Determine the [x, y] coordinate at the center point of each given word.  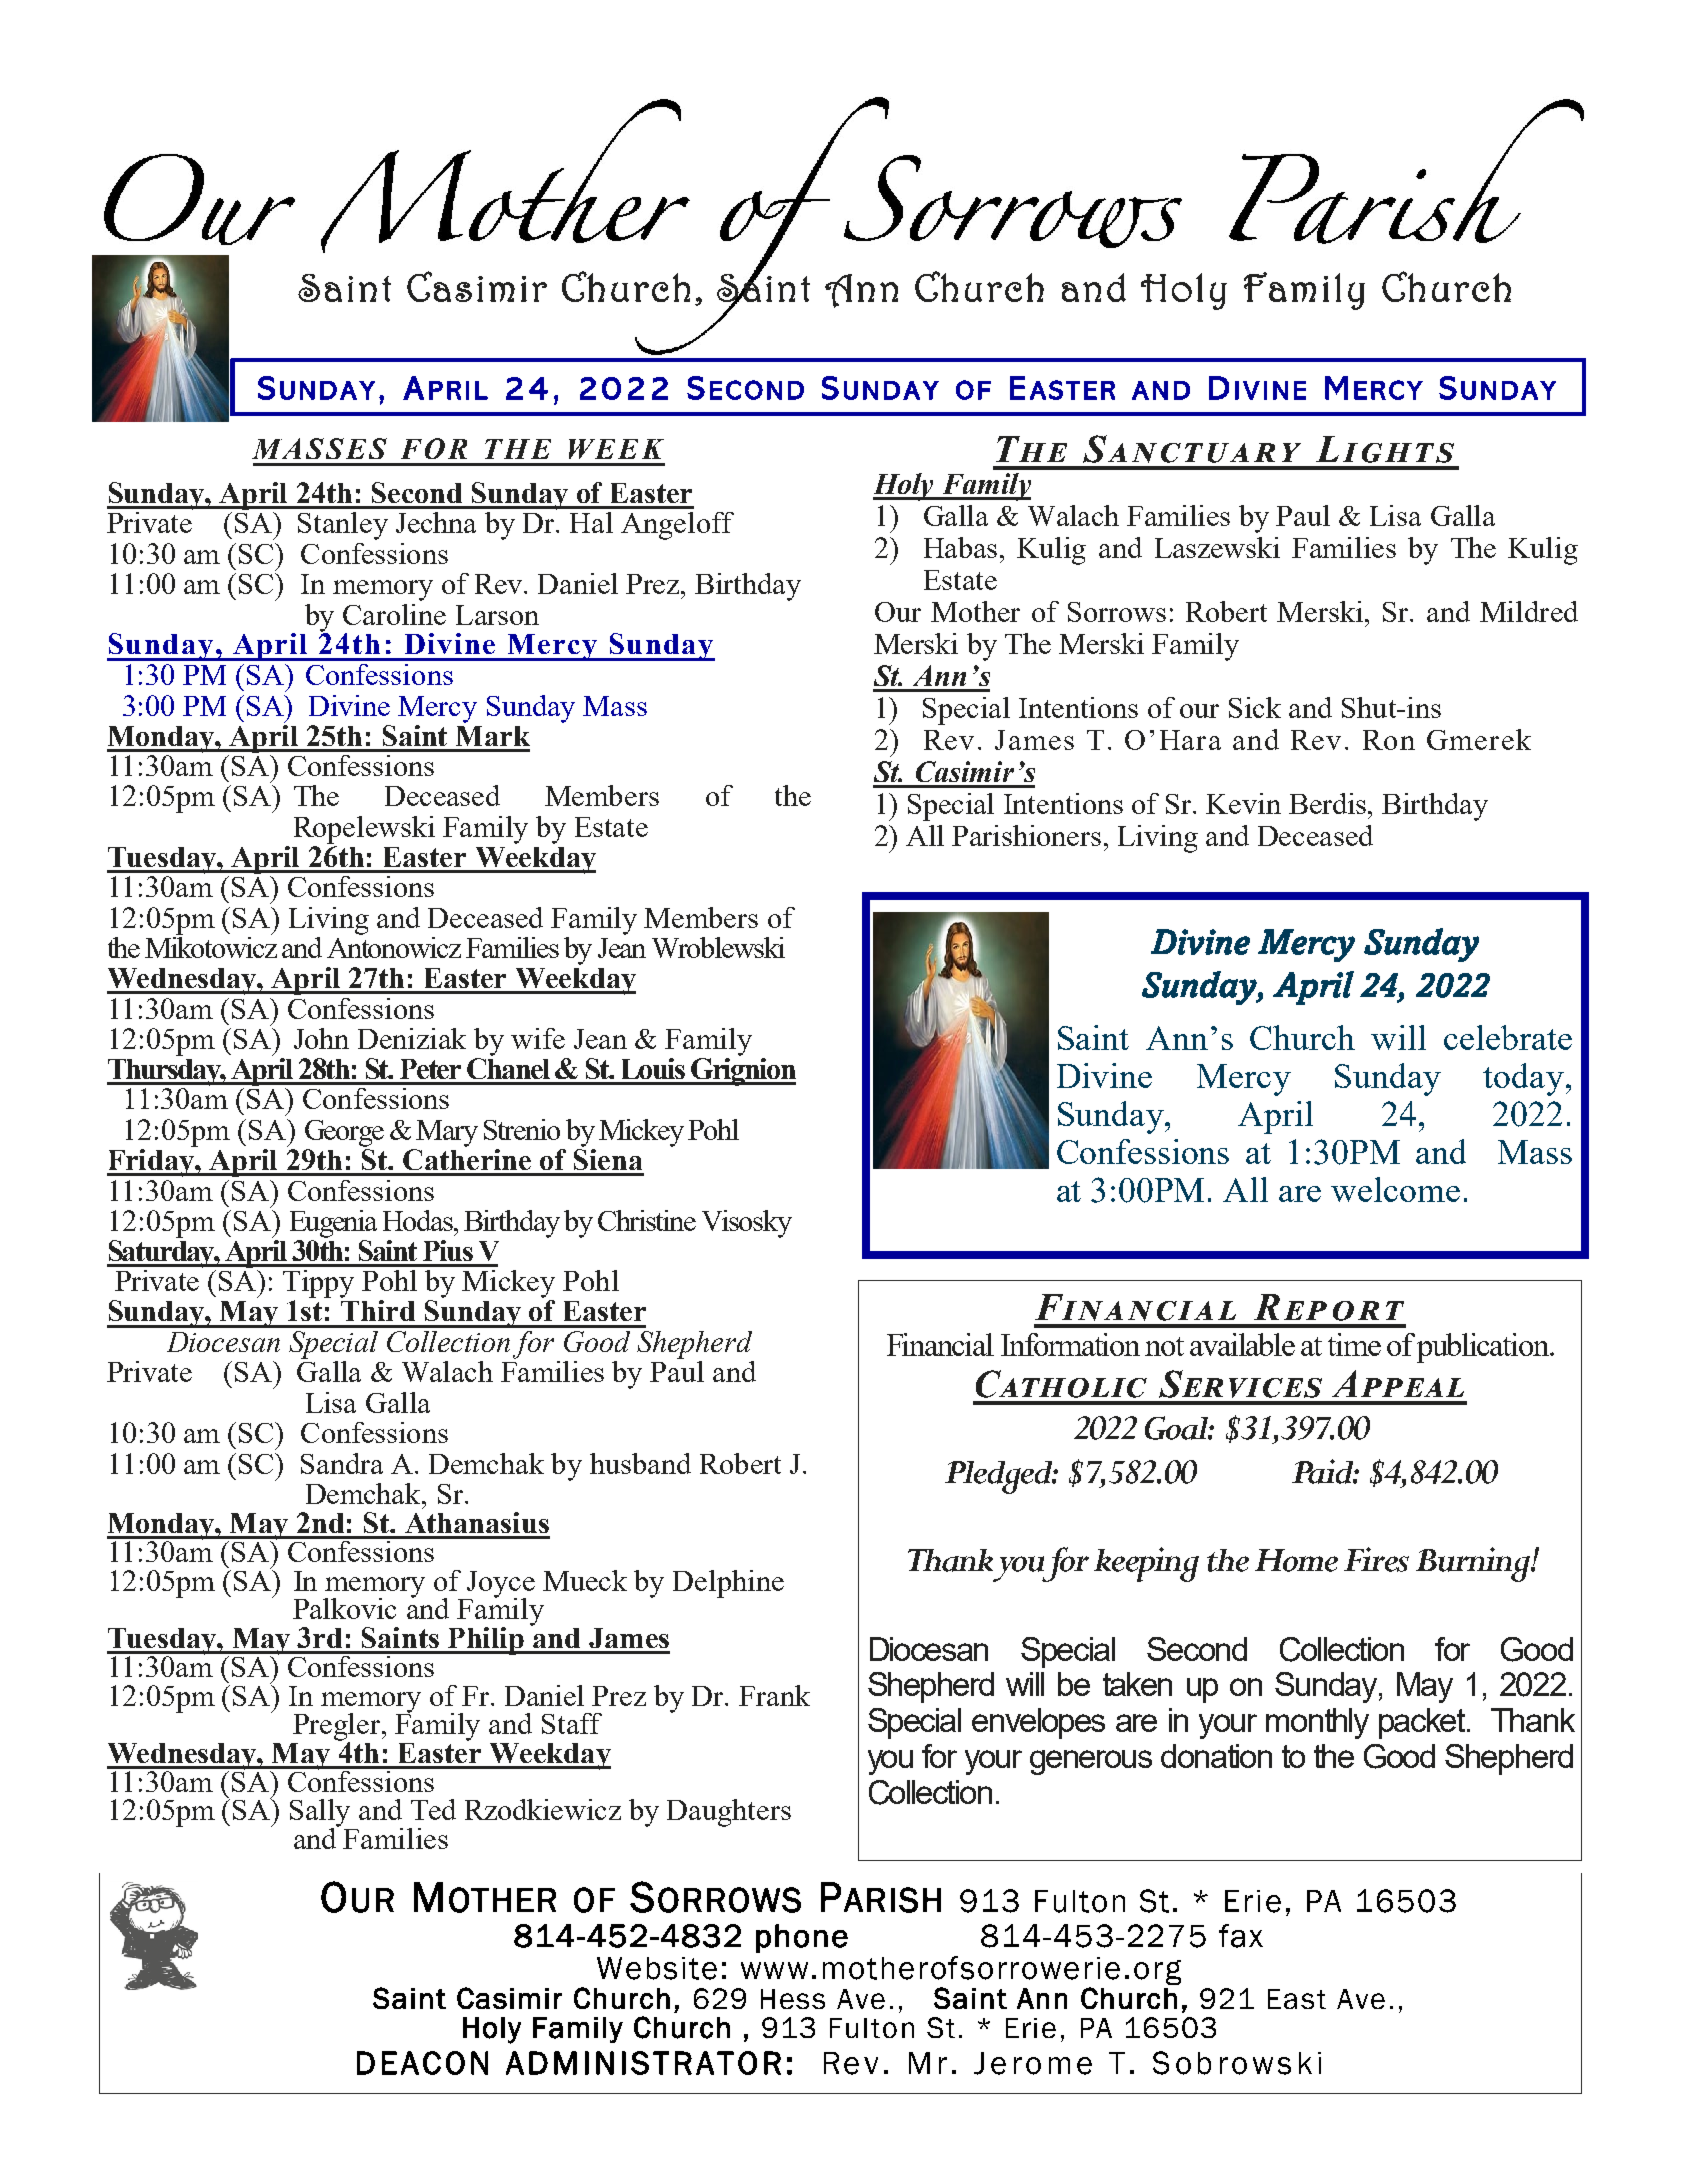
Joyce [500, 1585]
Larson [497, 615]
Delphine [728, 1584]
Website [657, 1968]
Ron [1389, 740]
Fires [1376, 1559]
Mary [447, 1133]
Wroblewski [718, 947]
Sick [1255, 707]
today [1525, 1079]
